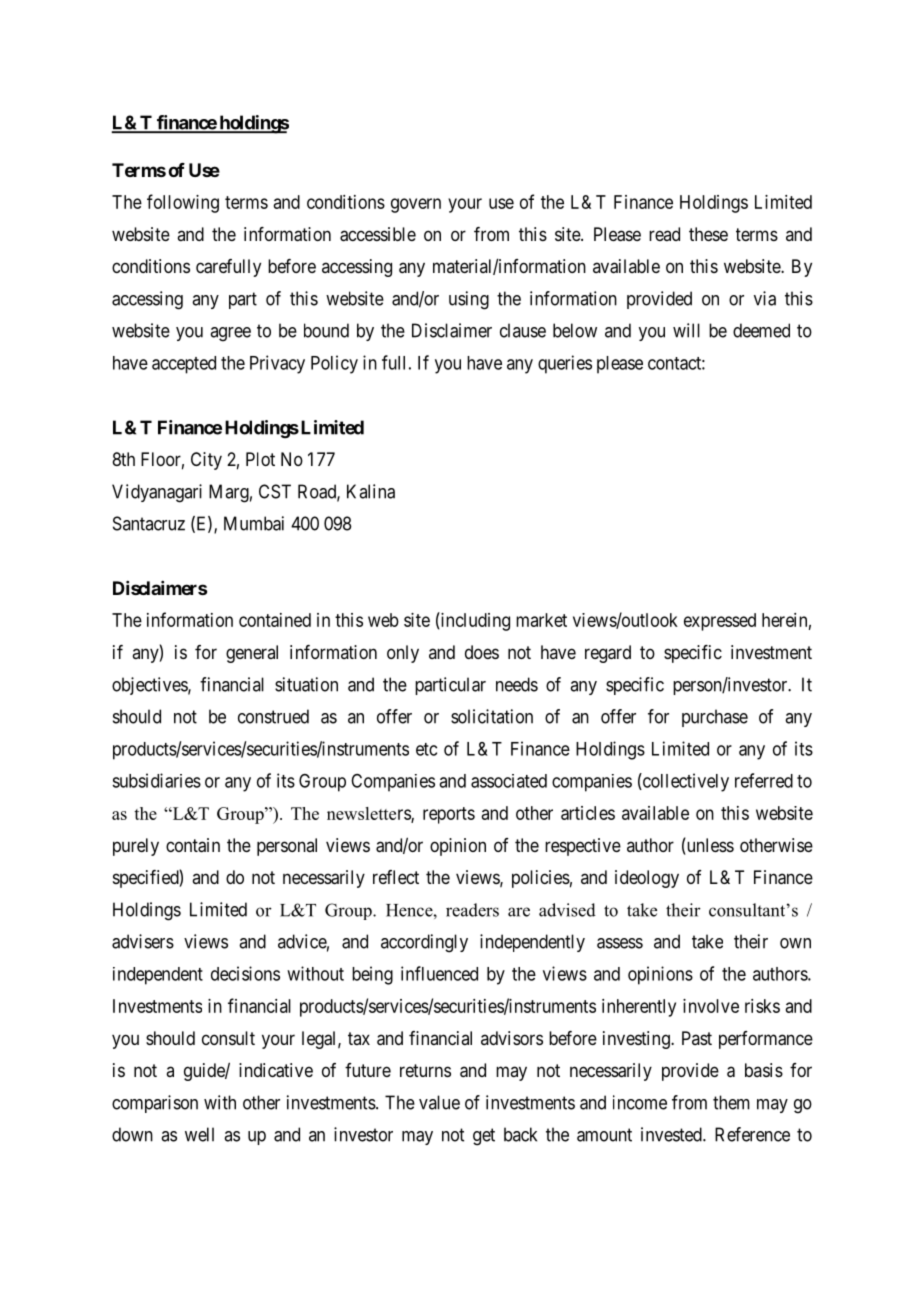 The width and height of the document is (924, 1308). What do you see at coordinates (647, 879) in the document?
I see `ideology` at bounding box center [647, 879].
